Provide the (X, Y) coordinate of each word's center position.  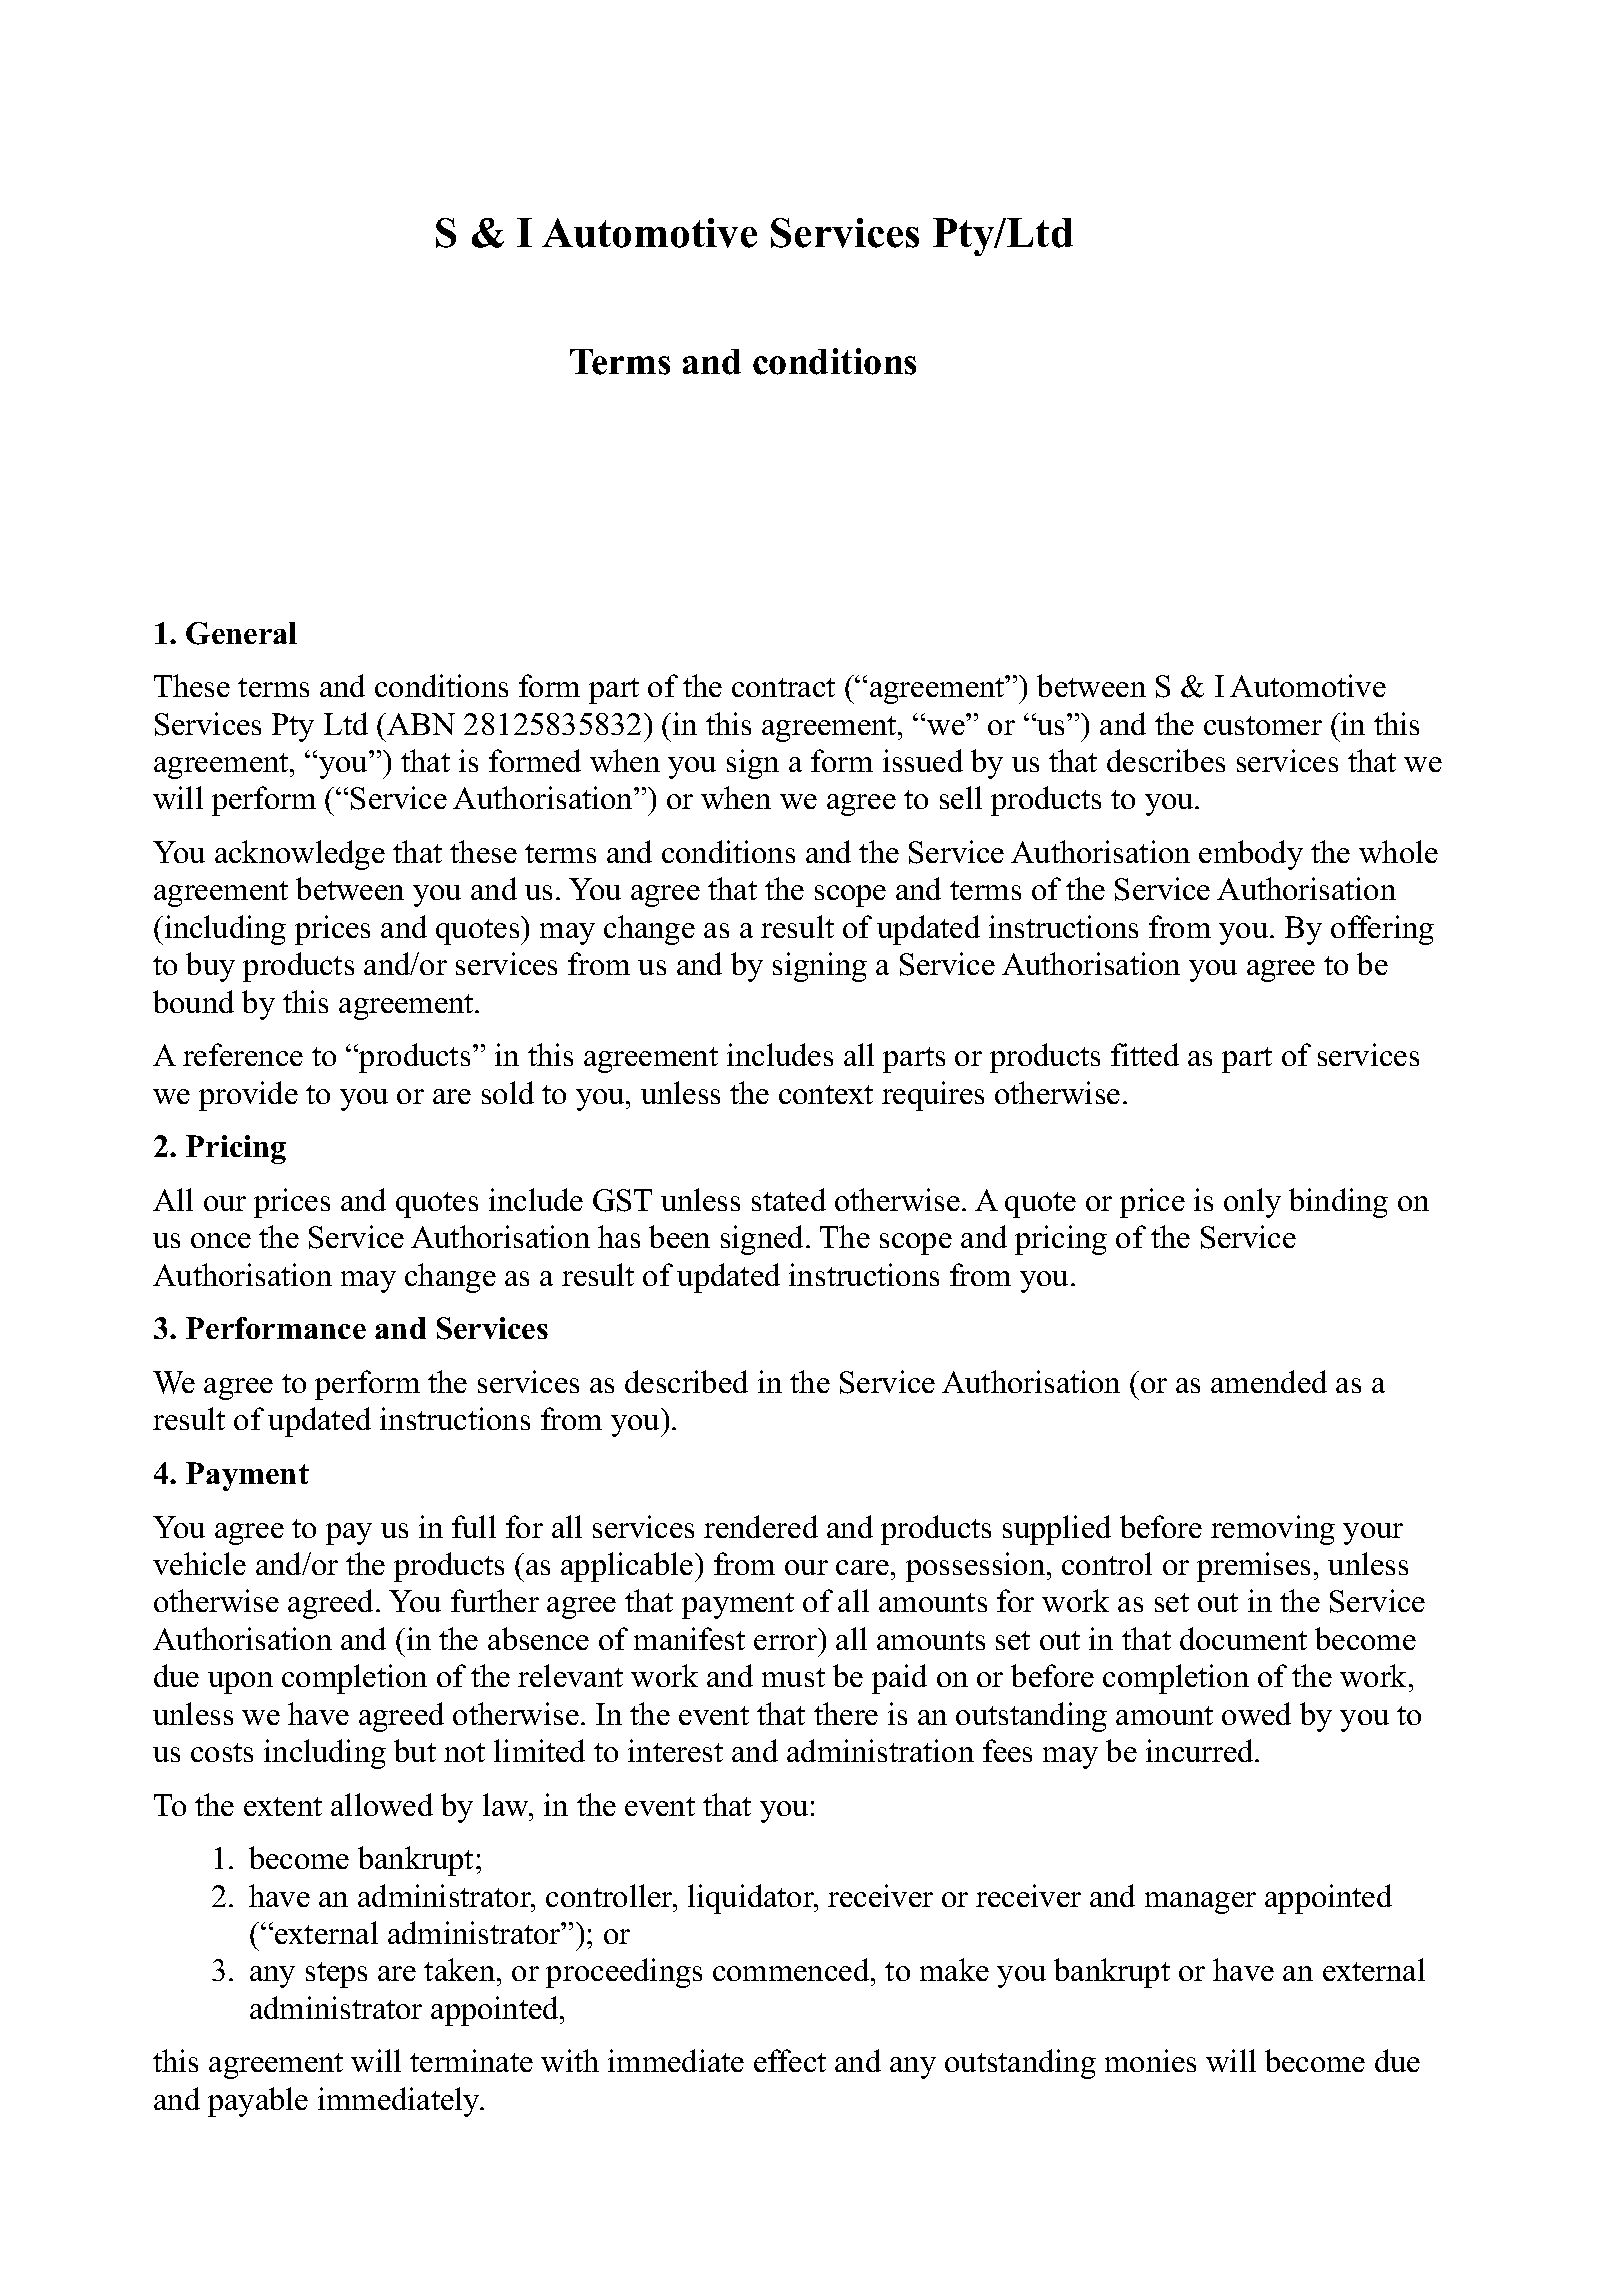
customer (1263, 725)
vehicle (199, 1563)
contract (783, 687)
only (1252, 1203)
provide (248, 1096)
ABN (420, 724)
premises (1253, 1567)
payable (258, 2102)
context (826, 1094)
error (785, 1642)
